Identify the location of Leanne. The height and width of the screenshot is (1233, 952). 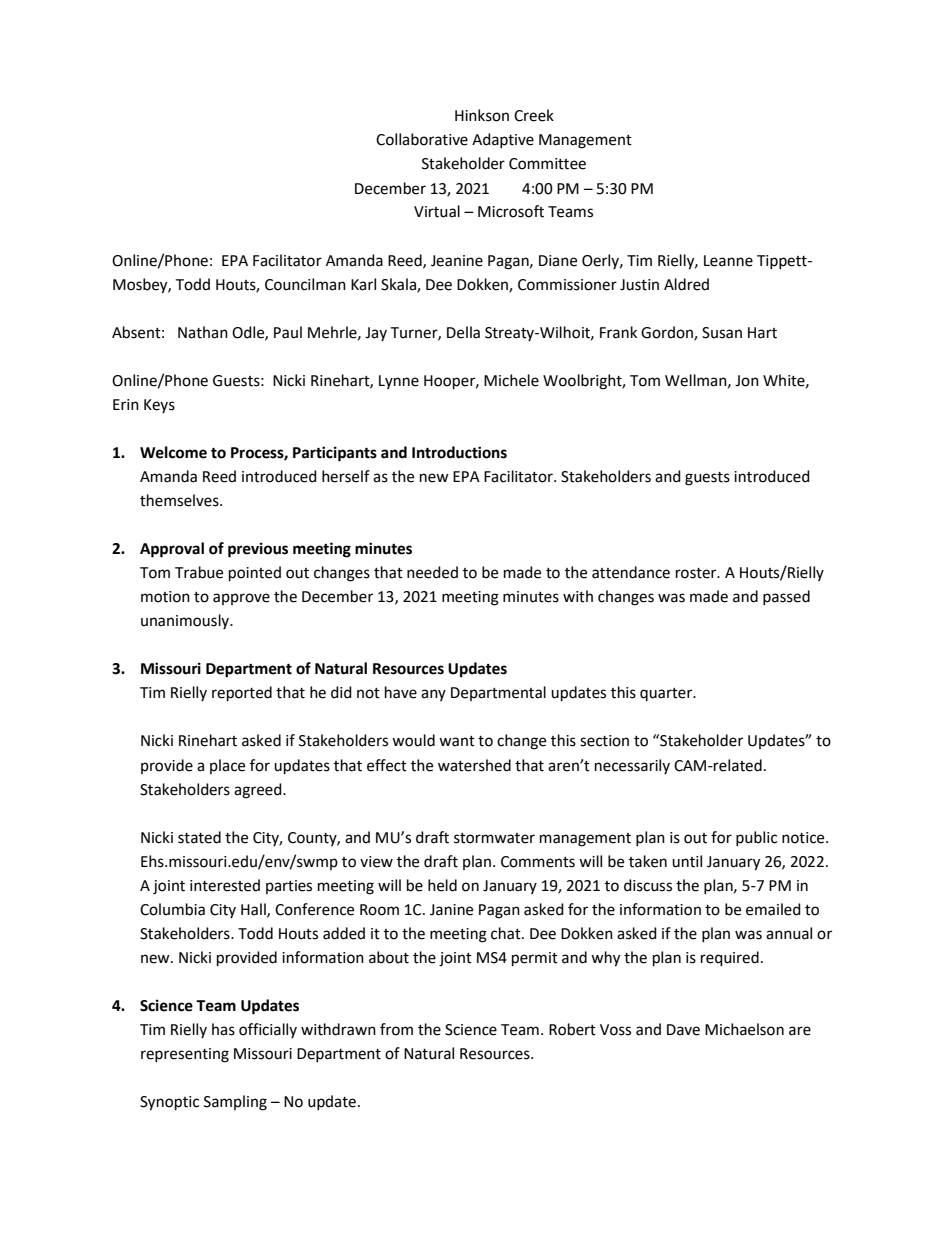
(728, 261).
